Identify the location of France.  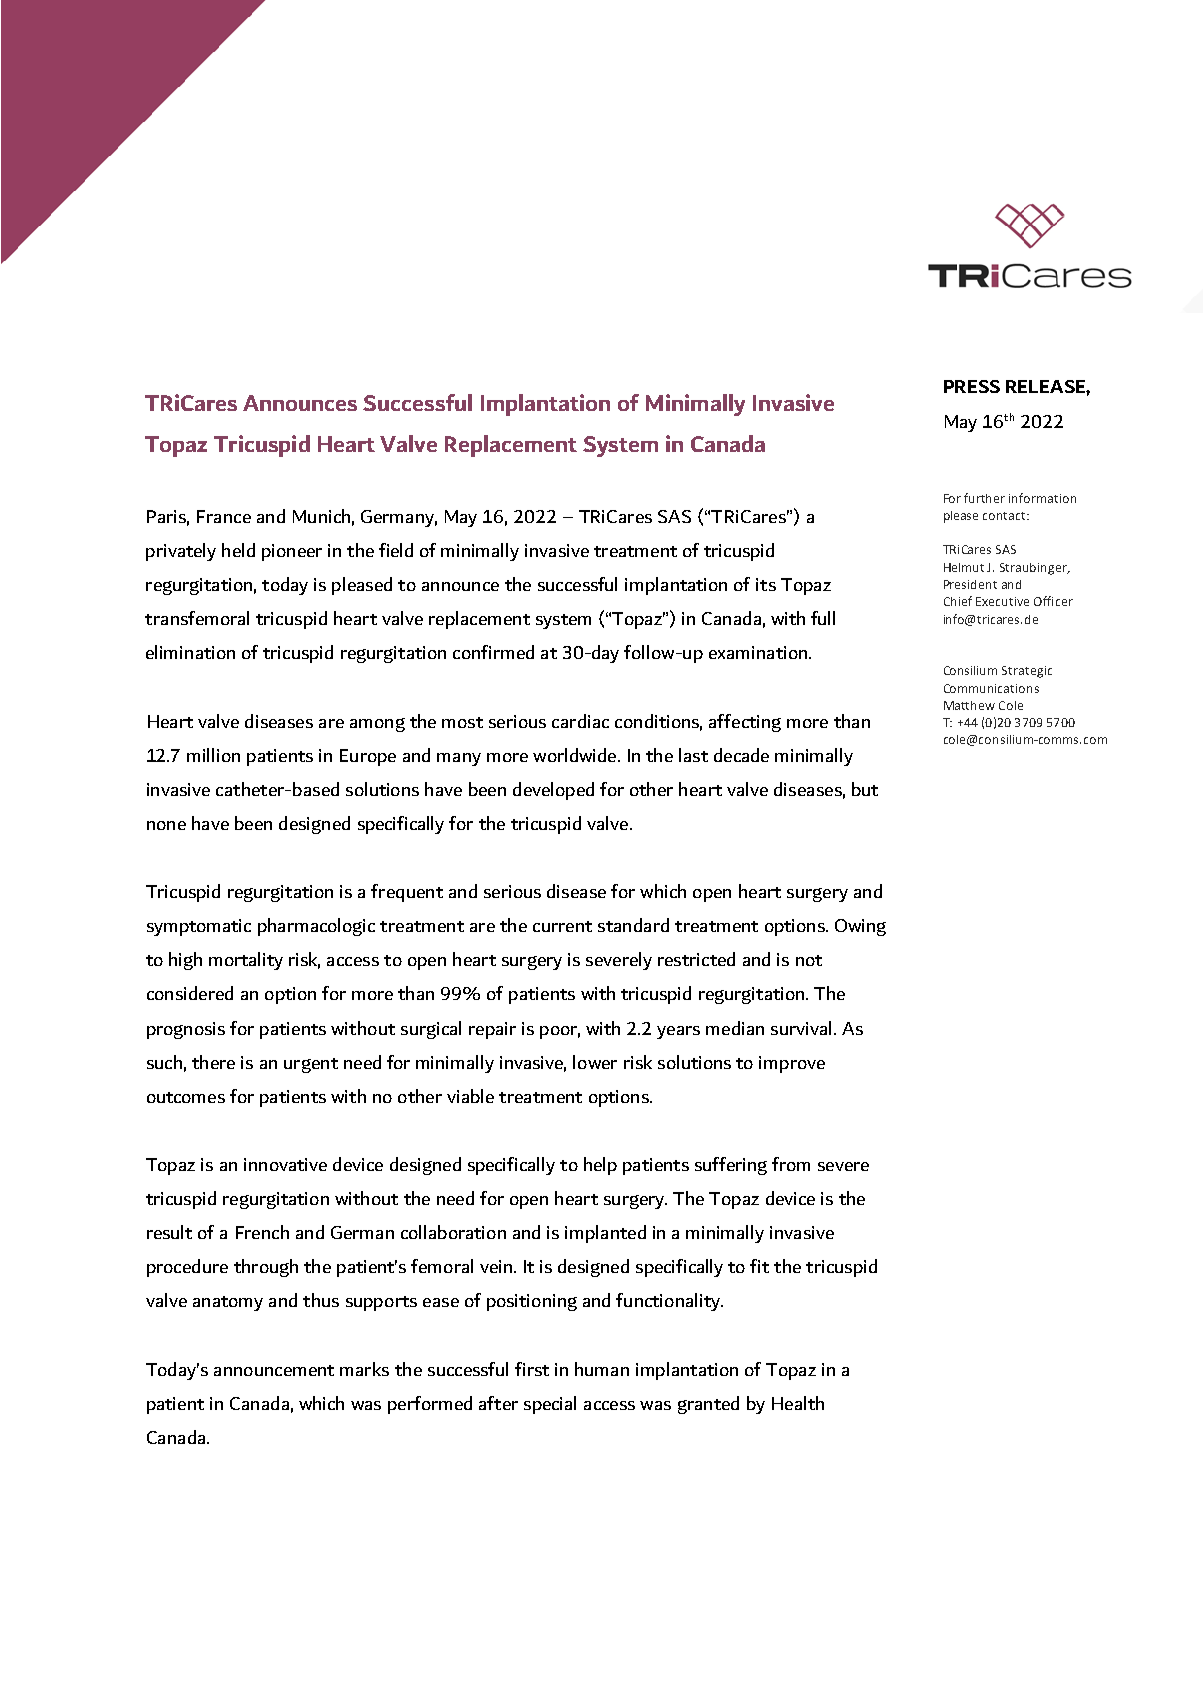
(224, 516).
